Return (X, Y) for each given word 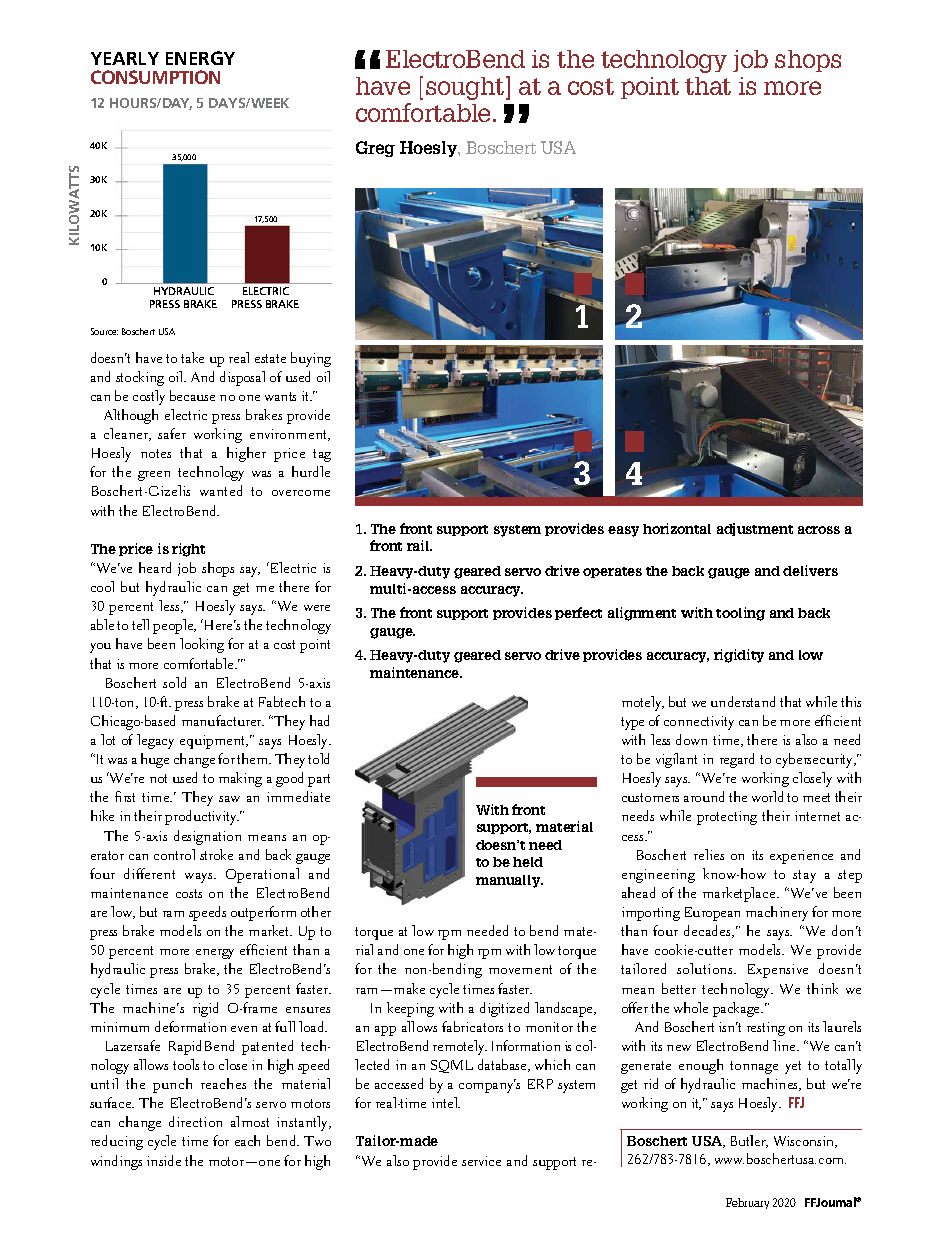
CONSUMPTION (155, 77)
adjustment (755, 529)
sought (466, 88)
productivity (202, 817)
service (481, 1161)
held (528, 862)
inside (164, 1160)
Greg (375, 149)
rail (419, 545)
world (767, 796)
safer (172, 433)
